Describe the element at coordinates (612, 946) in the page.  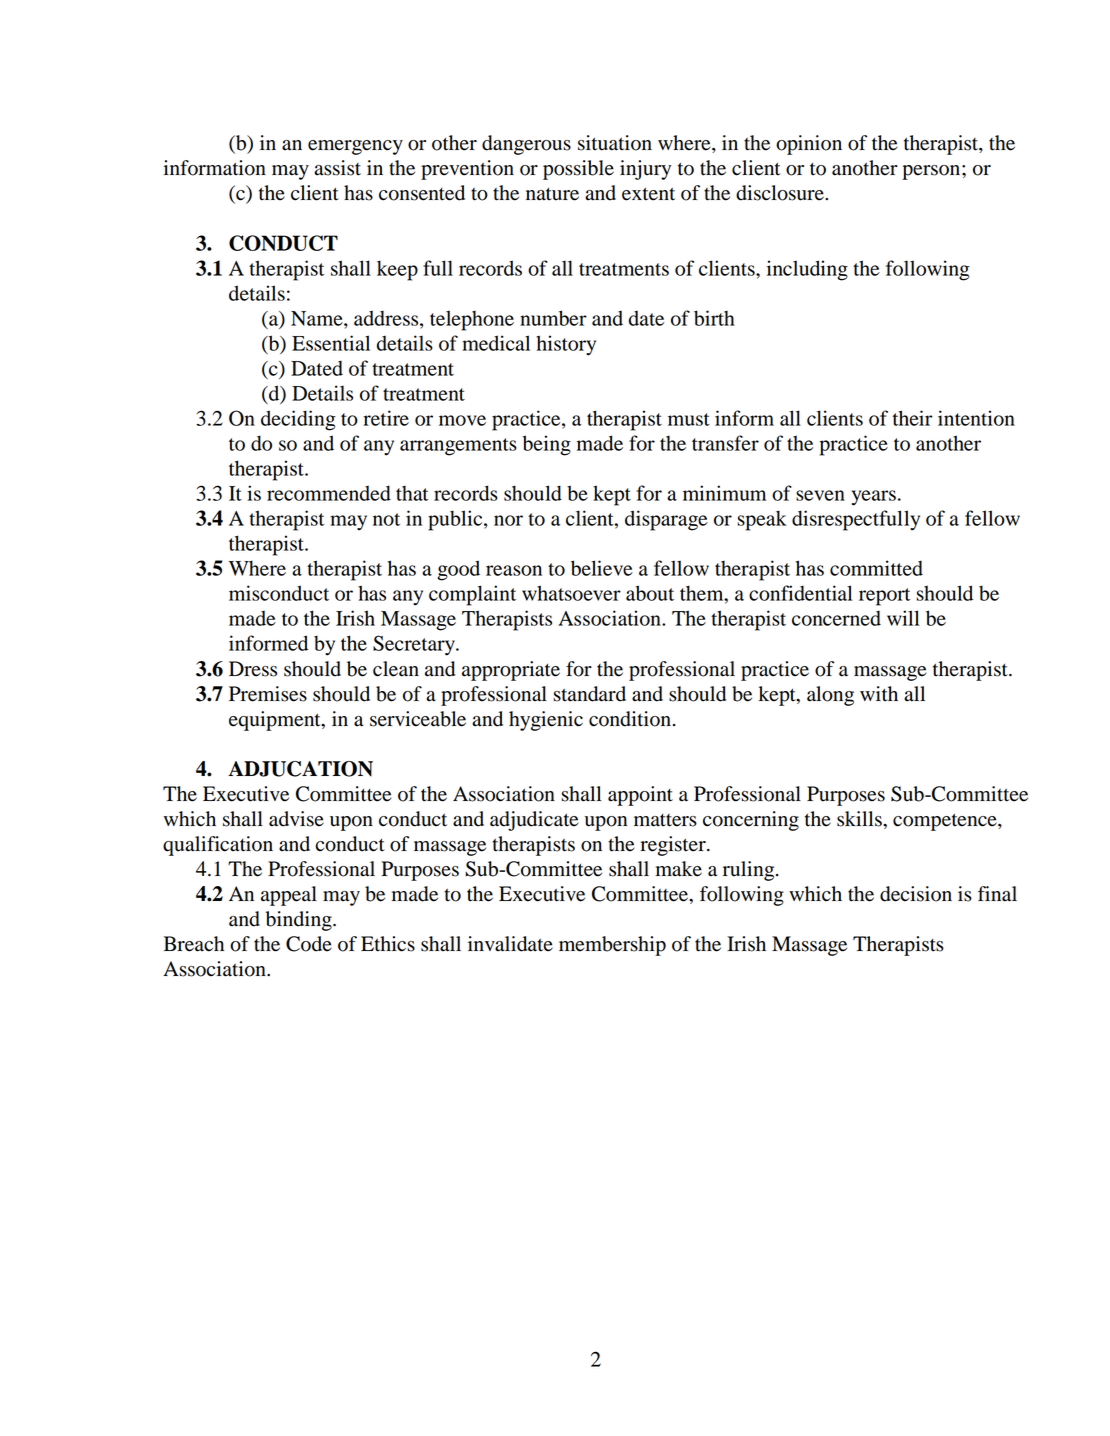
I see `membership` at that location.
